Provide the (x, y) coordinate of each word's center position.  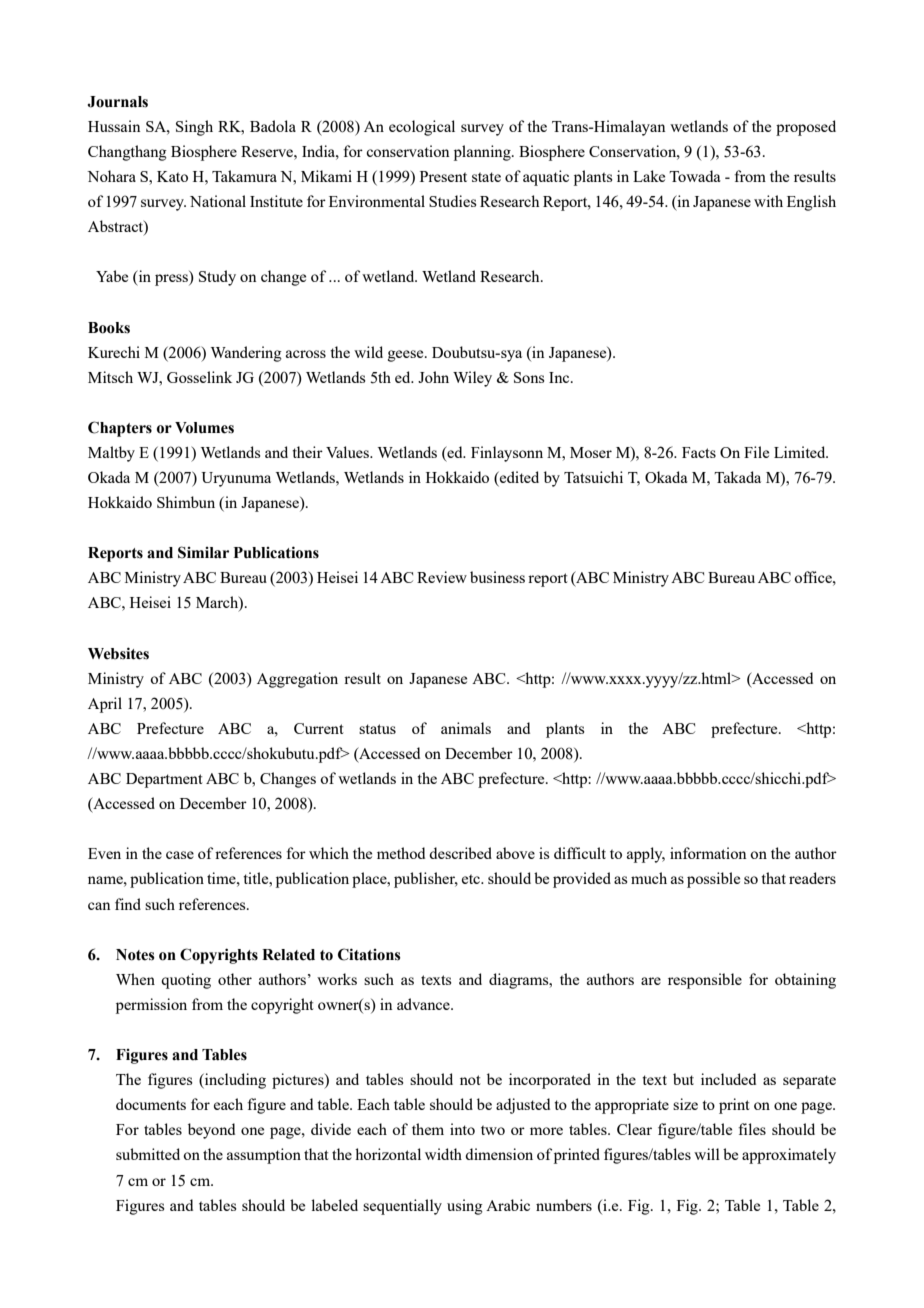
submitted (148, 1154)
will (707, 1154)
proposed (806, 128)
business (497, 577)
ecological (422, 128)
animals (466, 728)
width (443, 1154)
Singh (194, 128)
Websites (118, 653)
